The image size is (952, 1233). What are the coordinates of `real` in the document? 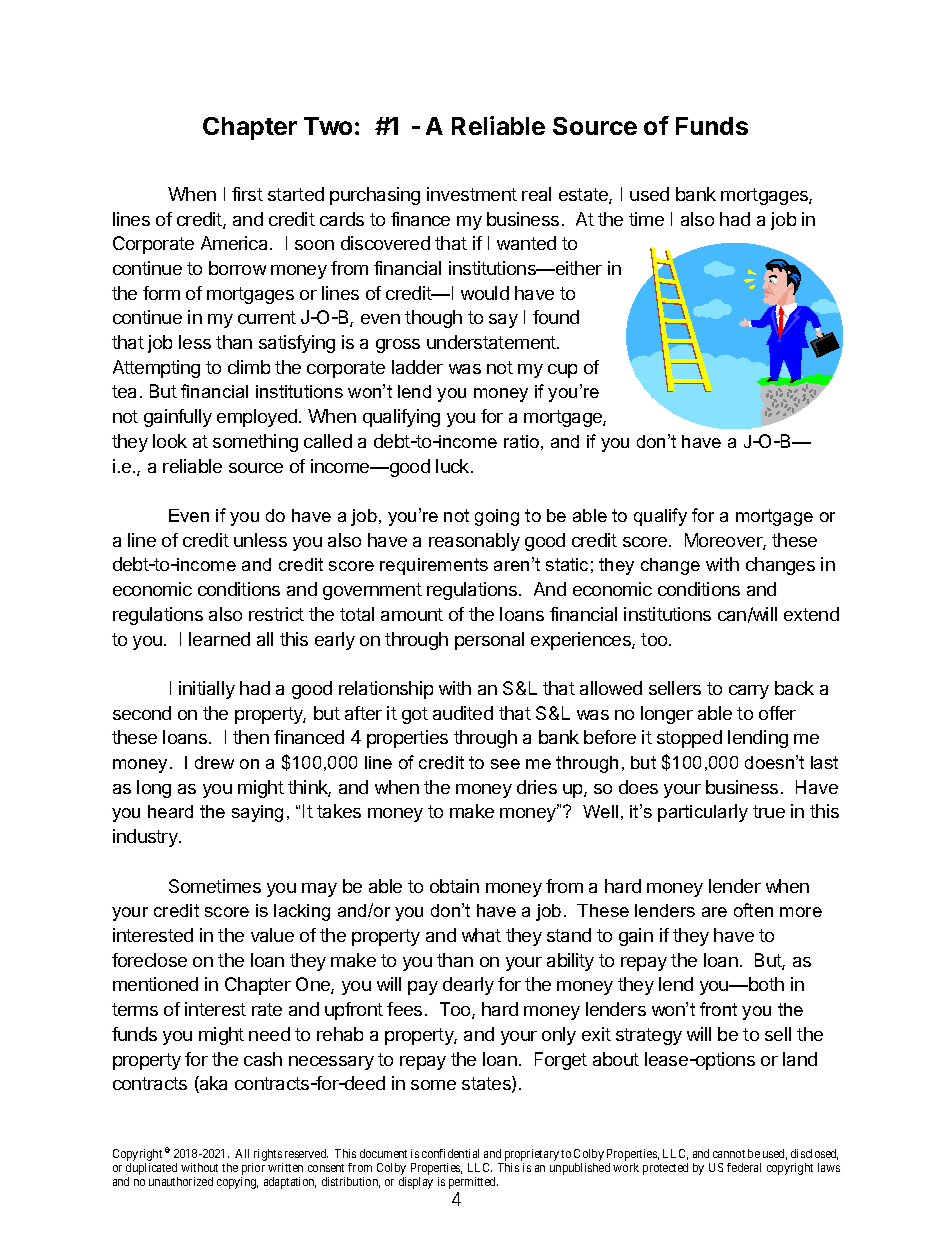 It's located at (536, 194).
